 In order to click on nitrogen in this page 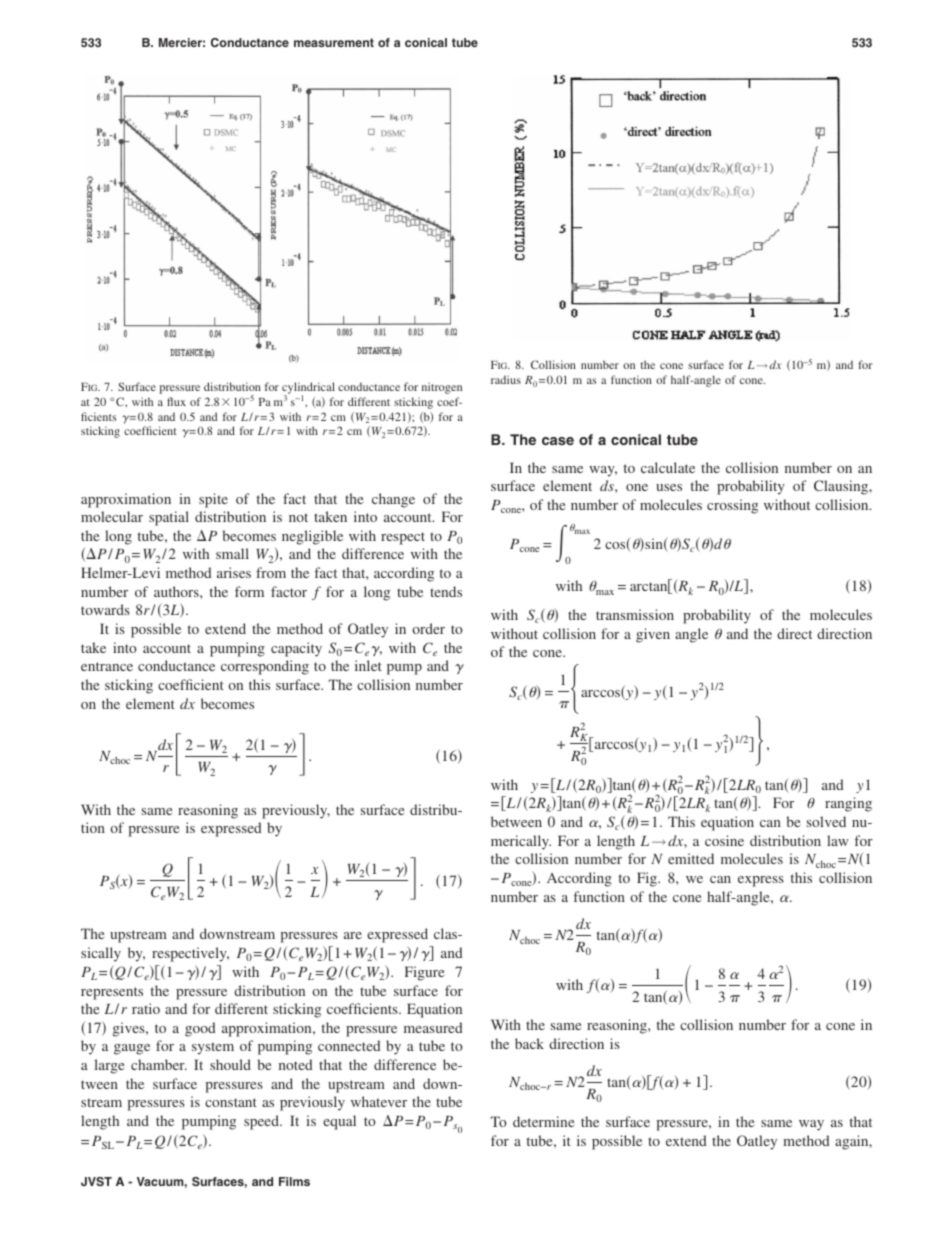, I will do `click(442, 388)`.
